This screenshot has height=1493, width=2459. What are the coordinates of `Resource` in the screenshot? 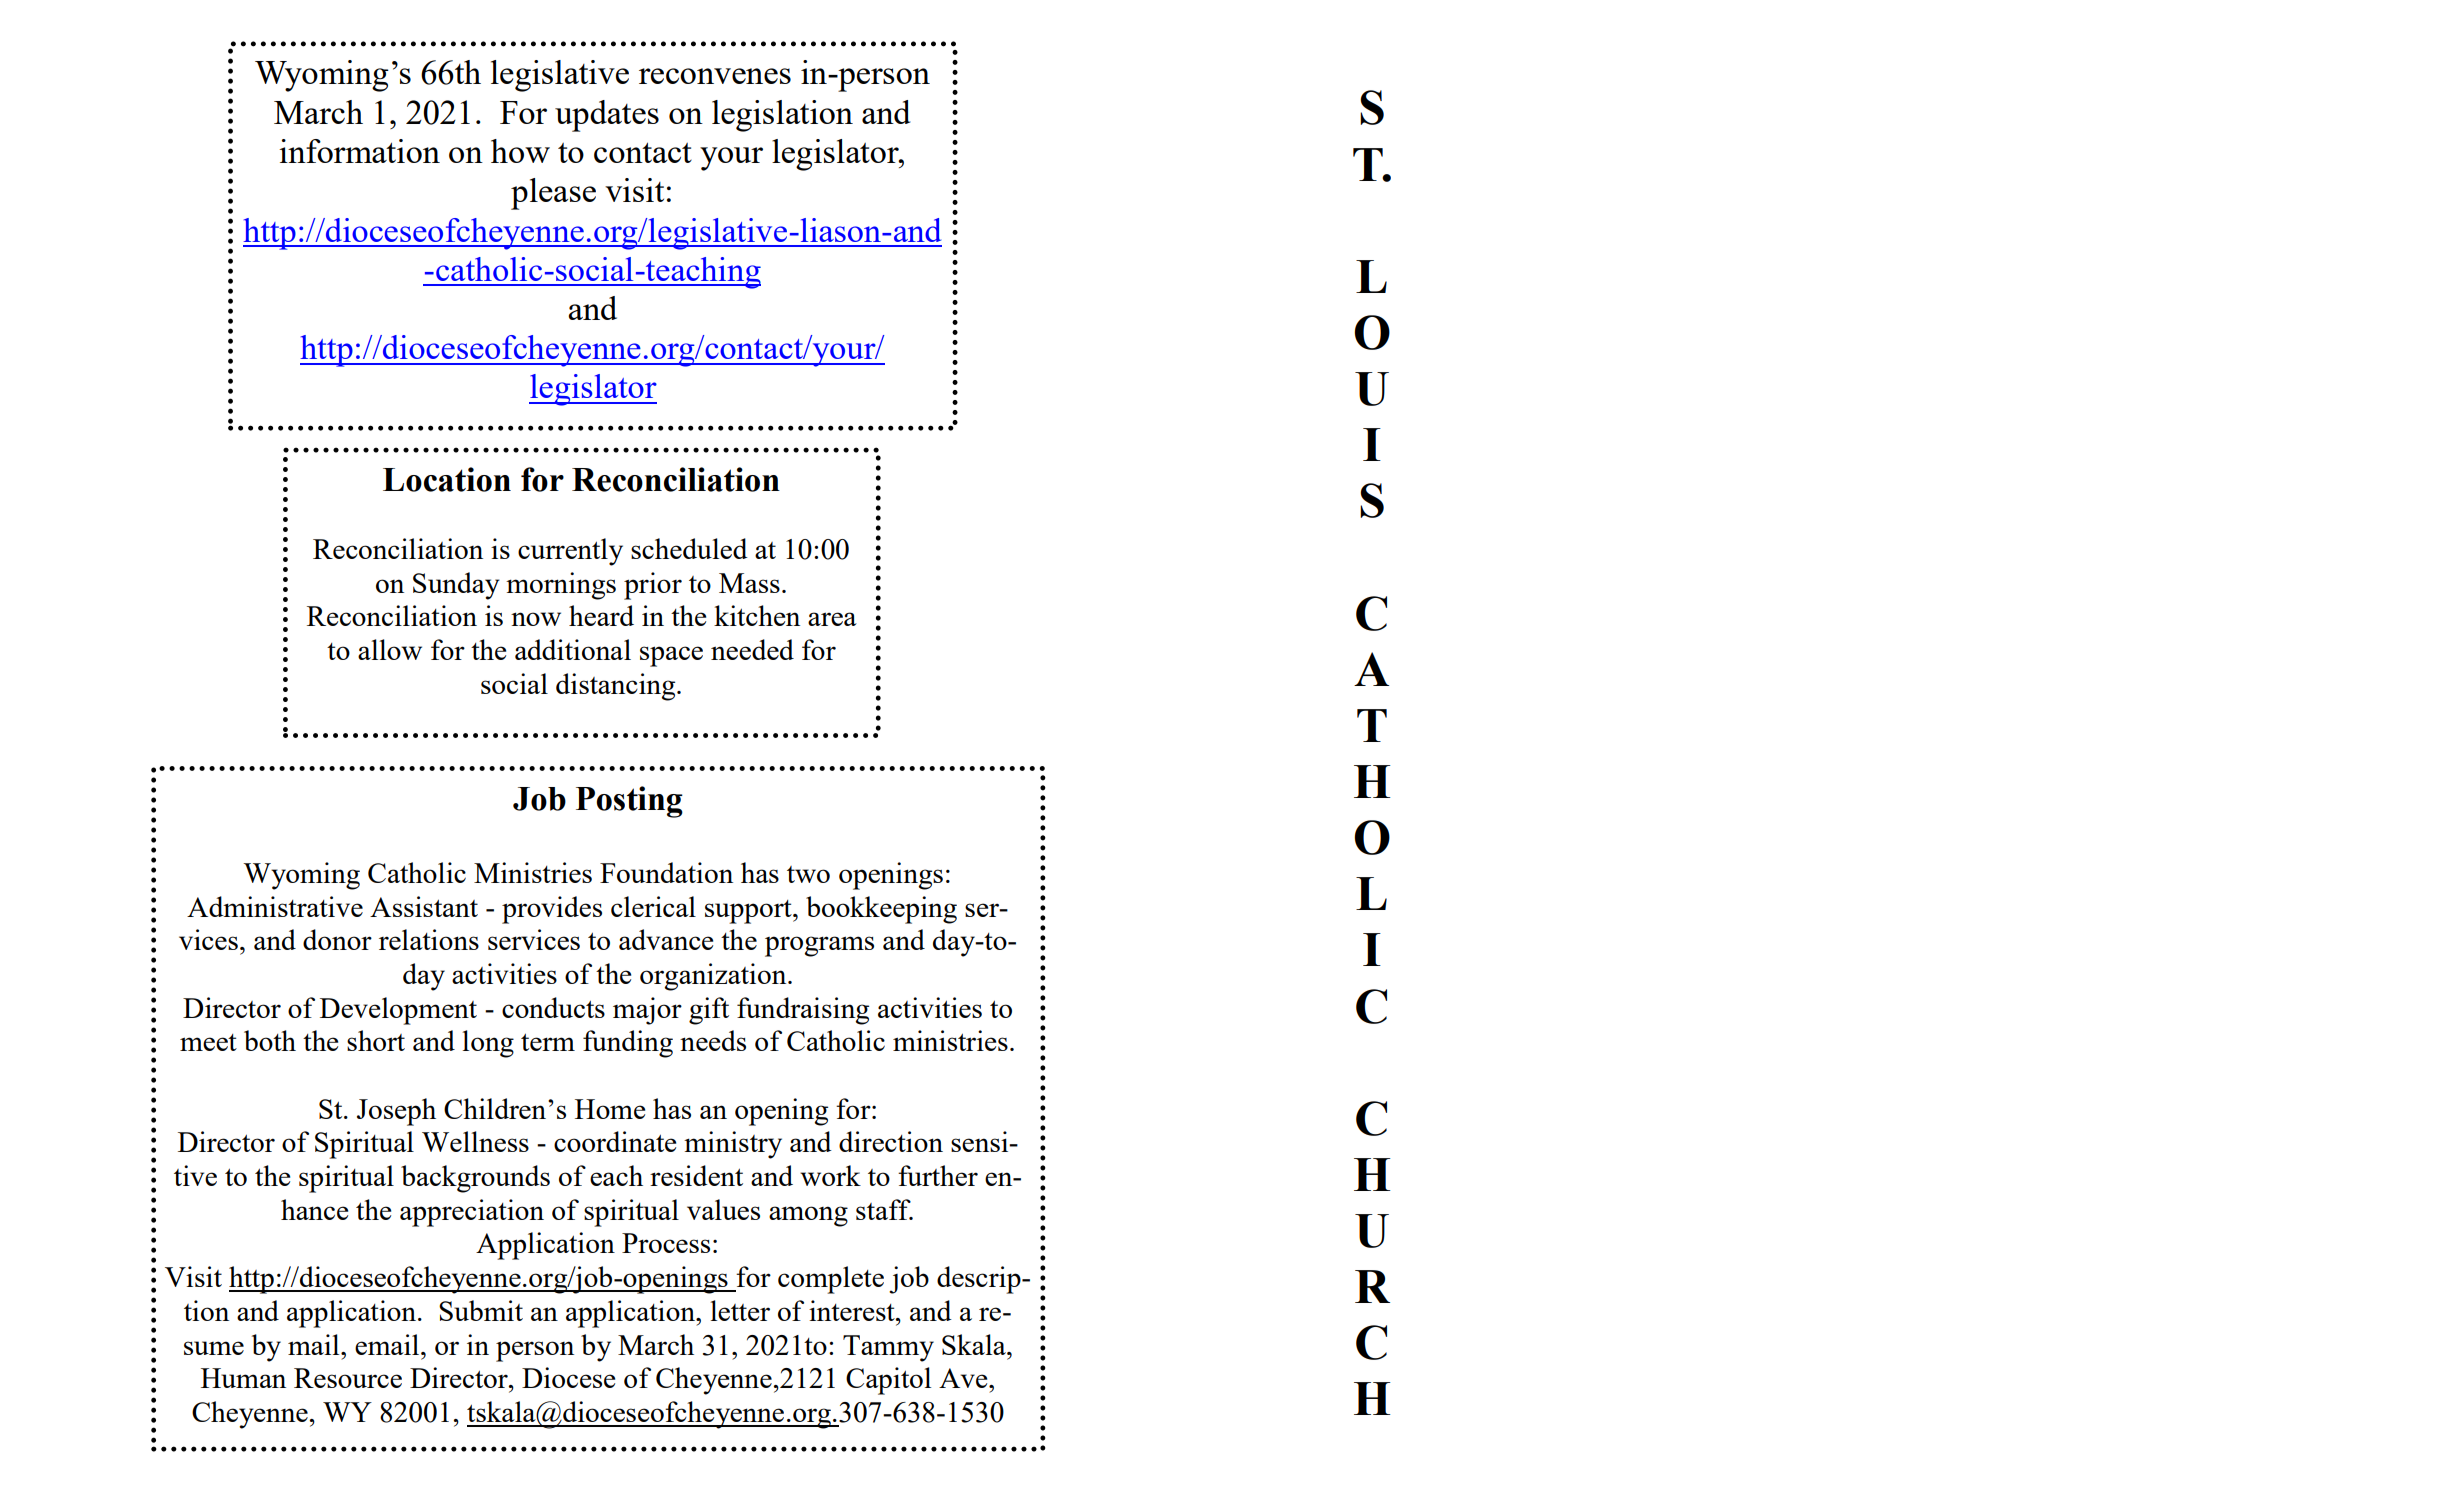 It's located at (348, 1378).
